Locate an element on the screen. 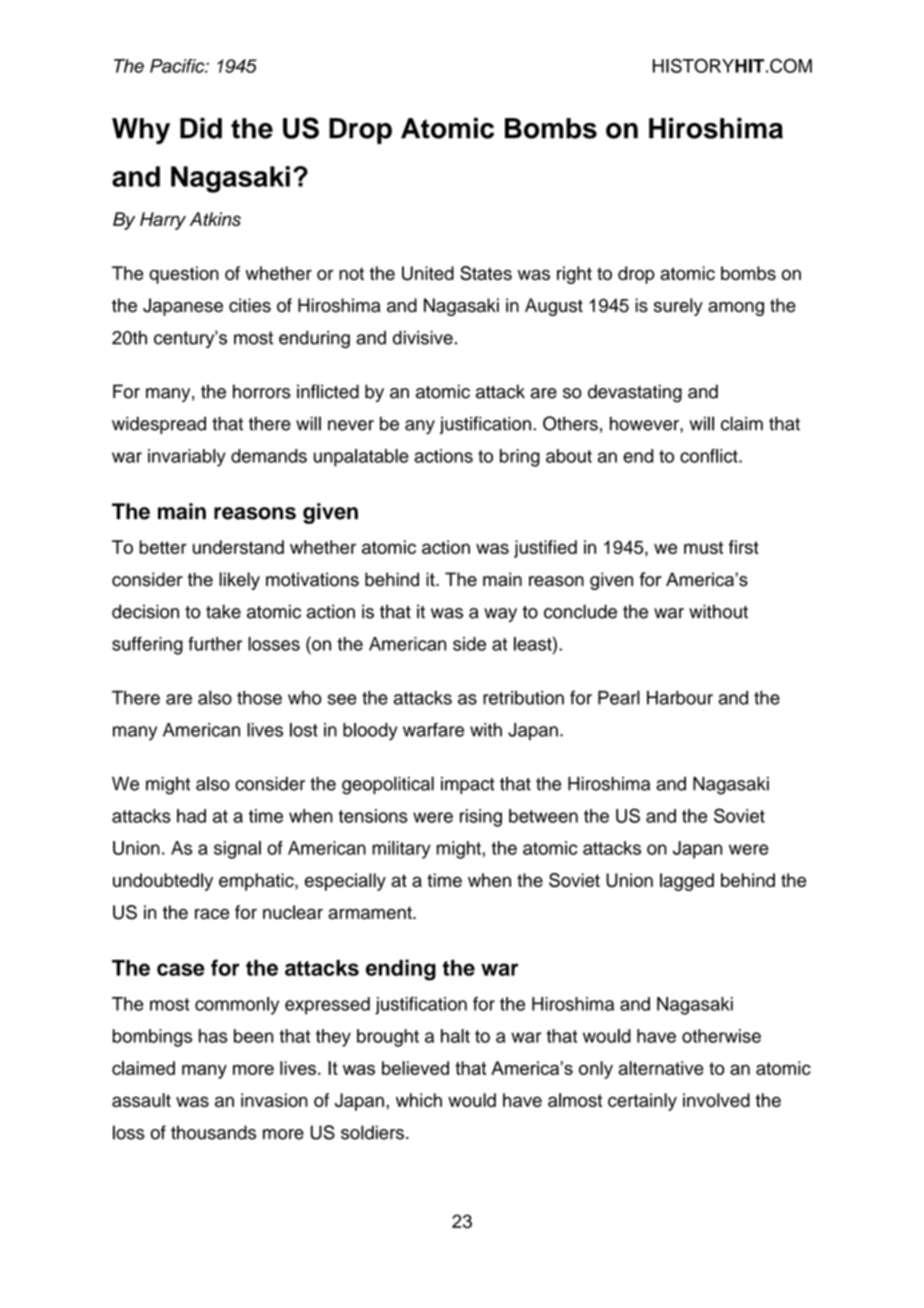 The height and width of the screenshot is (1308, 924). right is located at coordinates (574, 275).
